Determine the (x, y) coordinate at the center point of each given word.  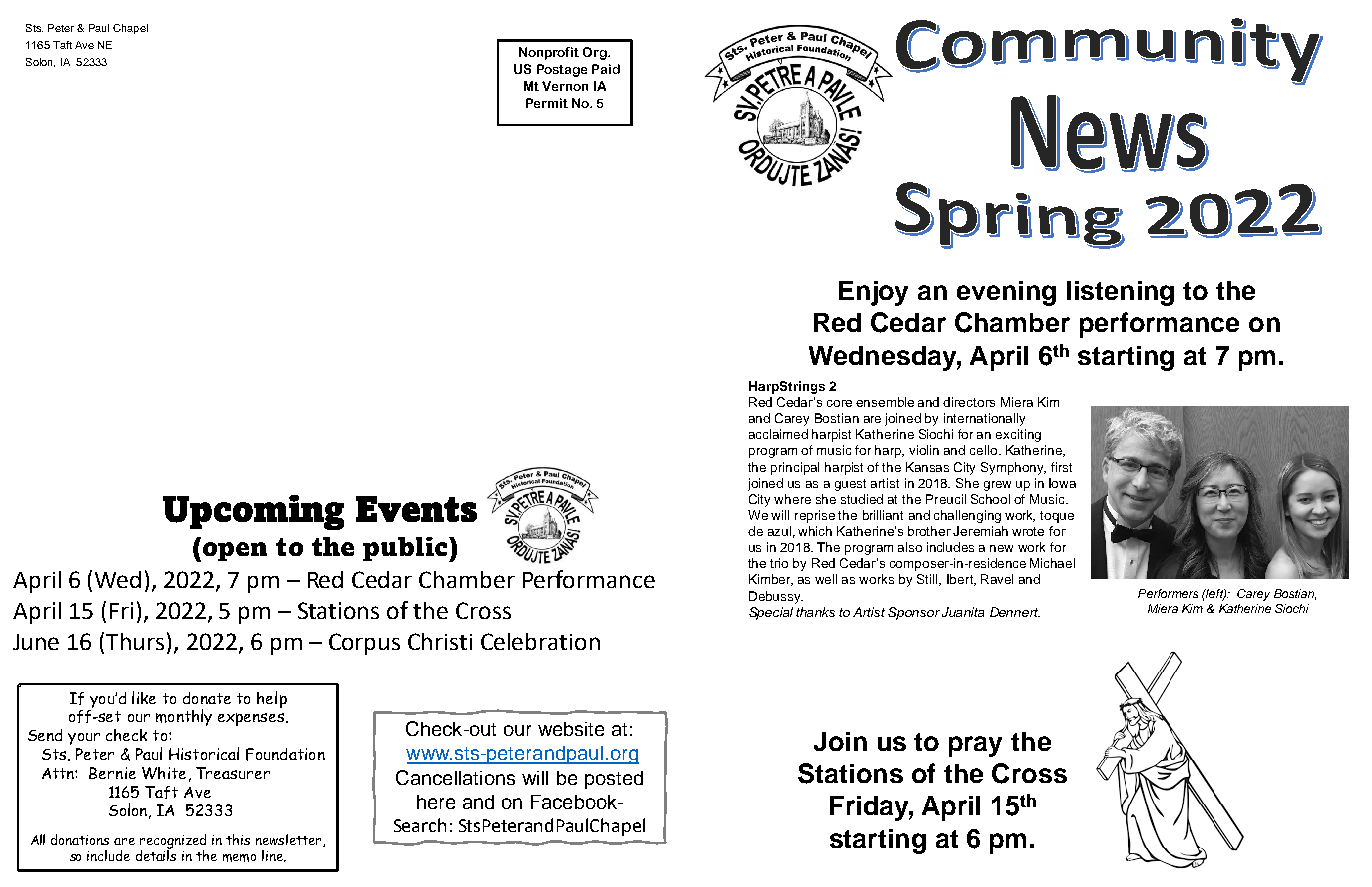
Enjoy (873, 293)
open (235, 551)
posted (614, 780)
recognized (173, 842)
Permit (547, 103)
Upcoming (253, 512)
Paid (606, 69)
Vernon (565, 86)
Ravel (997, 579)
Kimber (771, 580)
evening (1006, 293)
